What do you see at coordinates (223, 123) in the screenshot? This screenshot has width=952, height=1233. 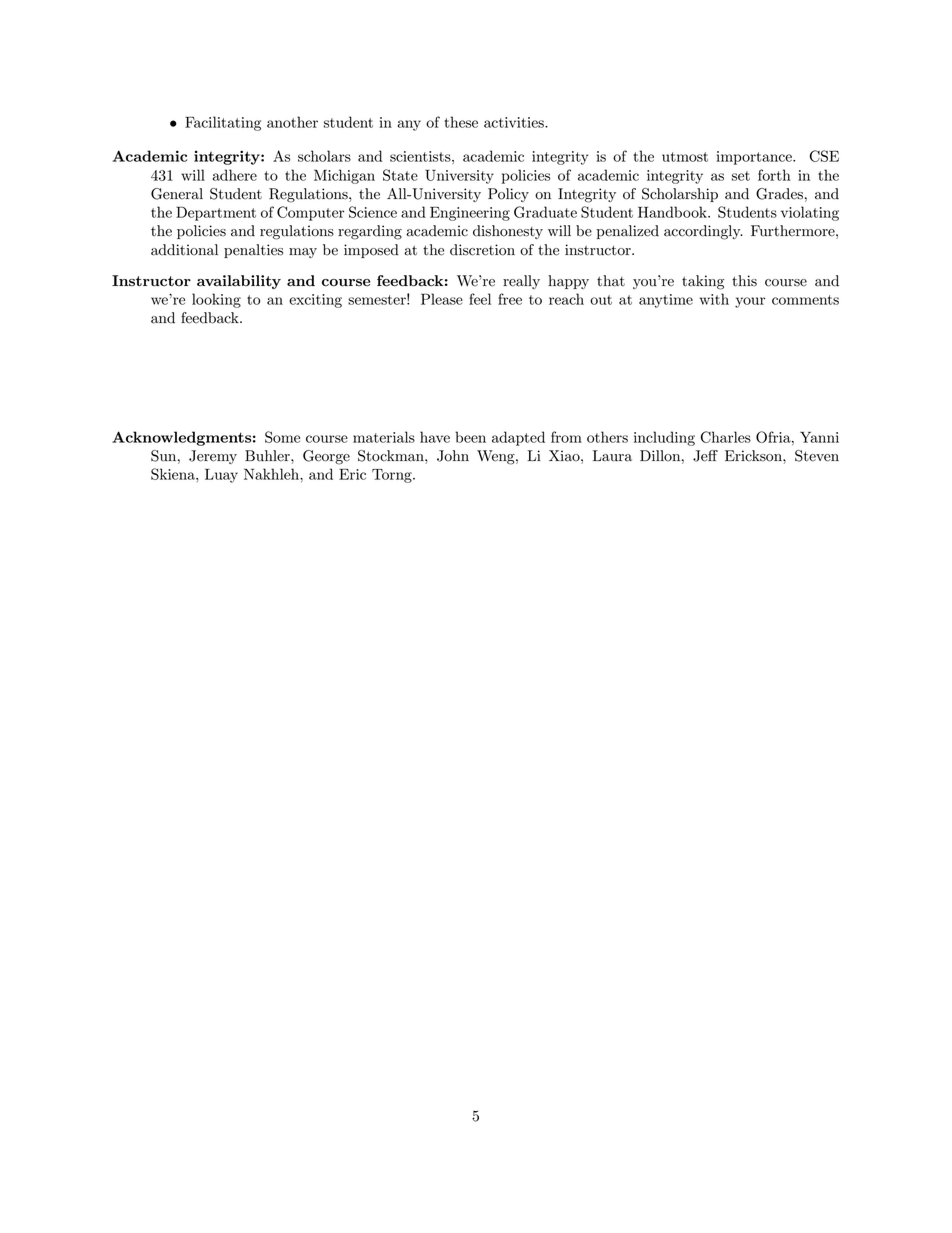 I see `Facilitating` at bounding box center [223, 123].
